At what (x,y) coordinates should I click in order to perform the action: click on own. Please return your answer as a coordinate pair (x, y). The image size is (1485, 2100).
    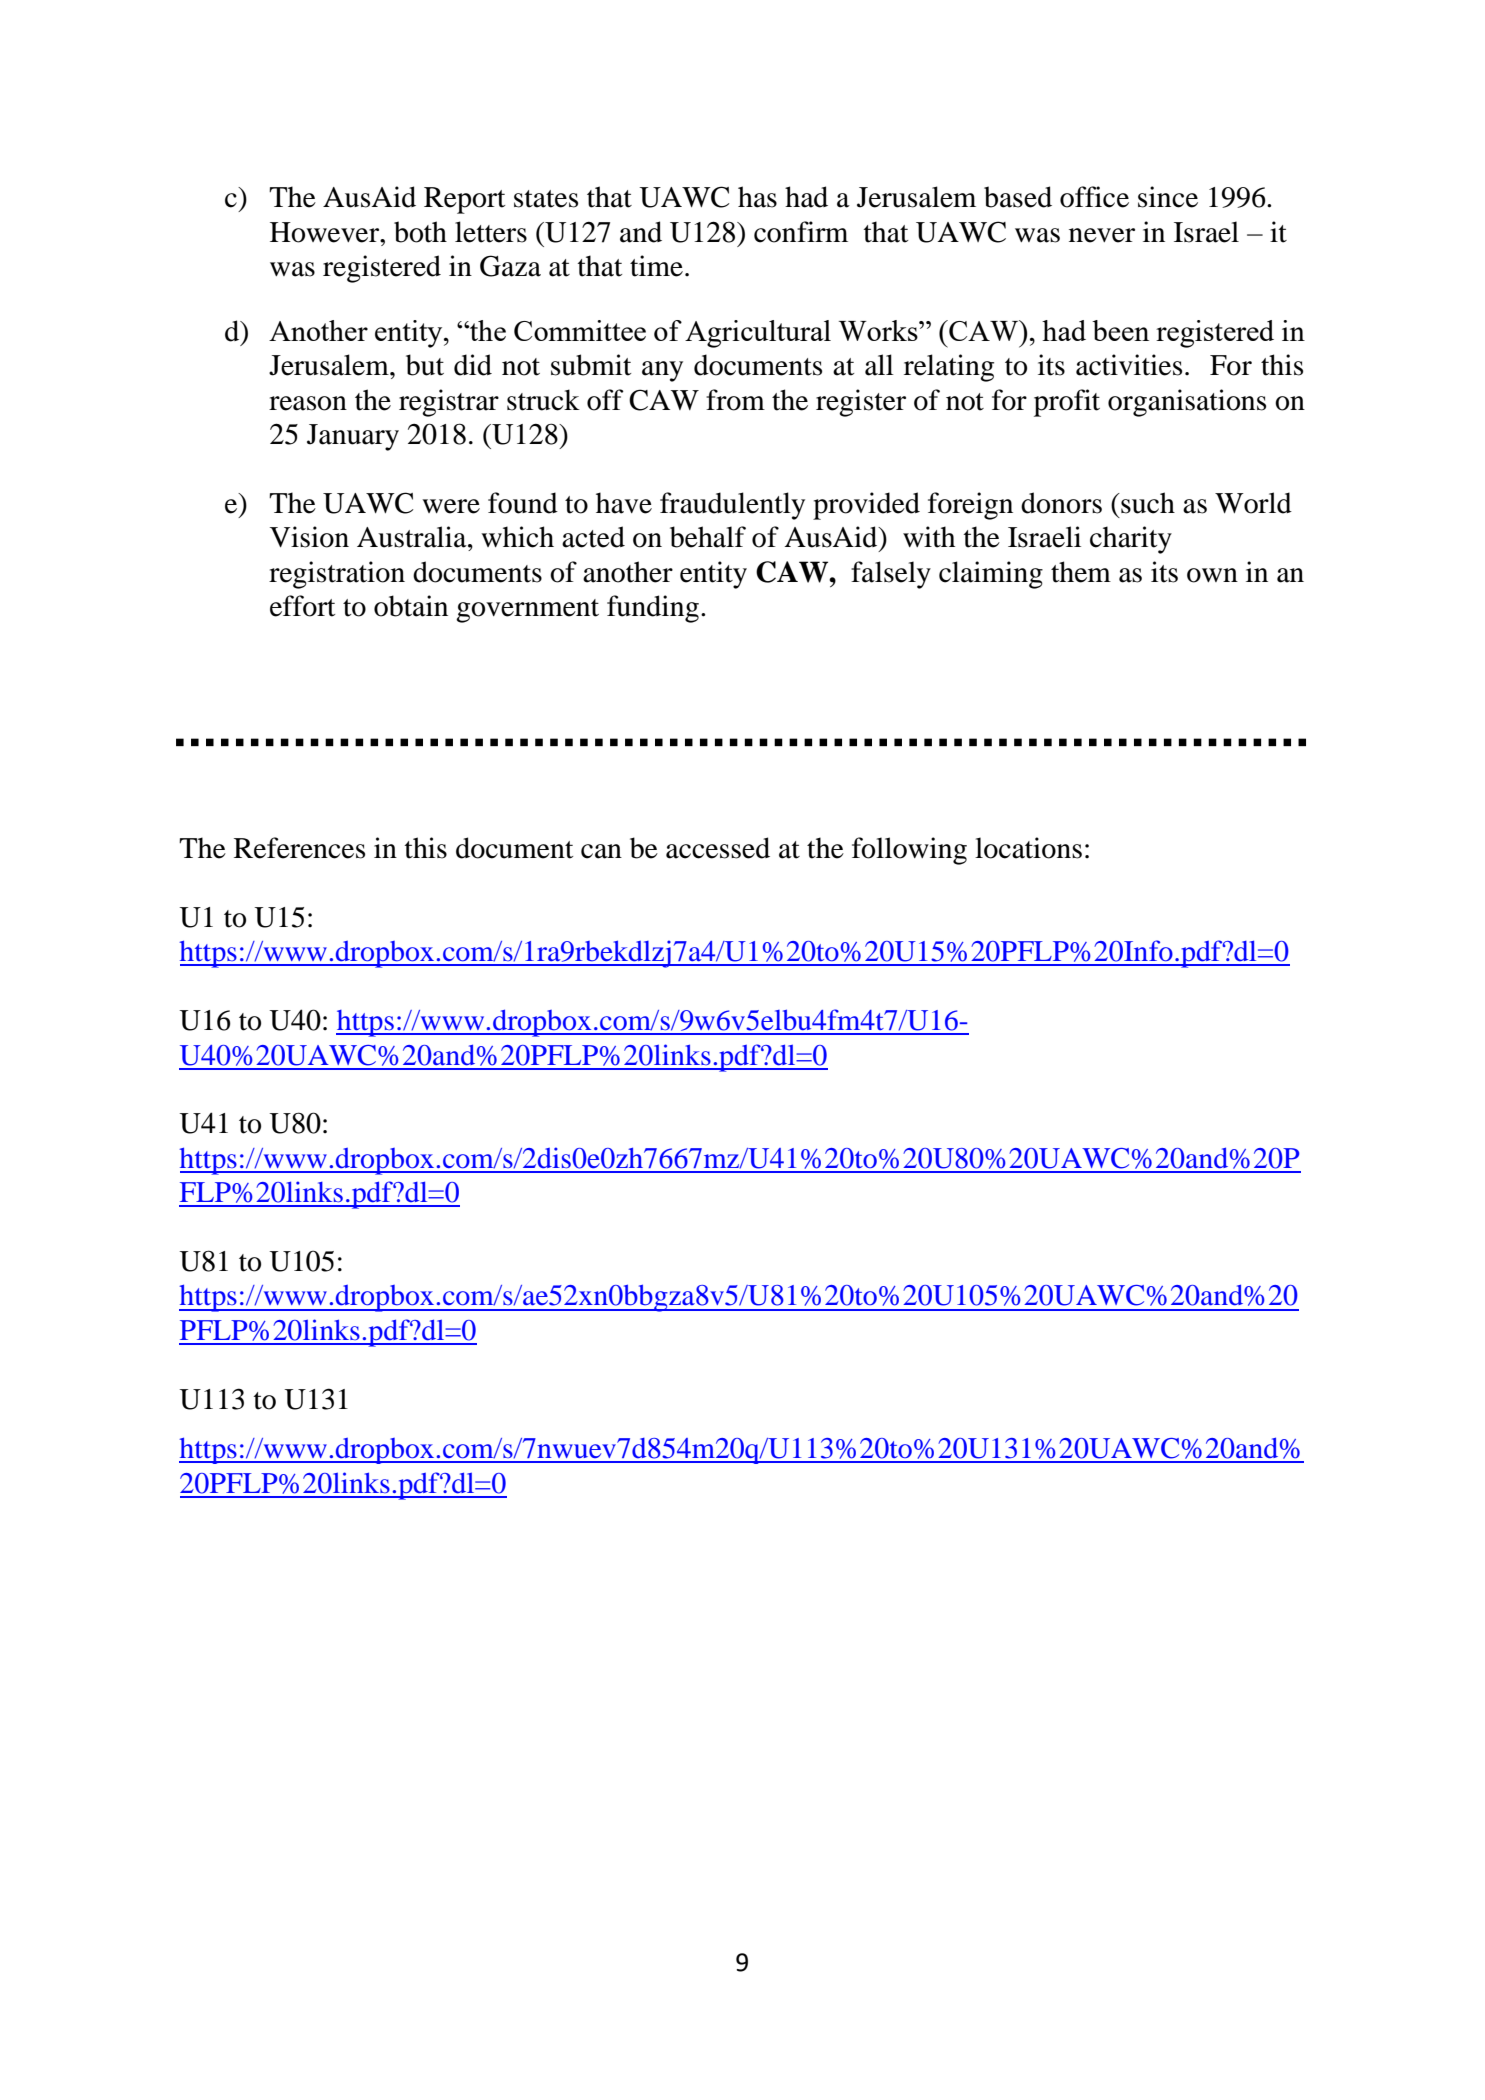
    Looking at the image, I should click on (1212, 575).
